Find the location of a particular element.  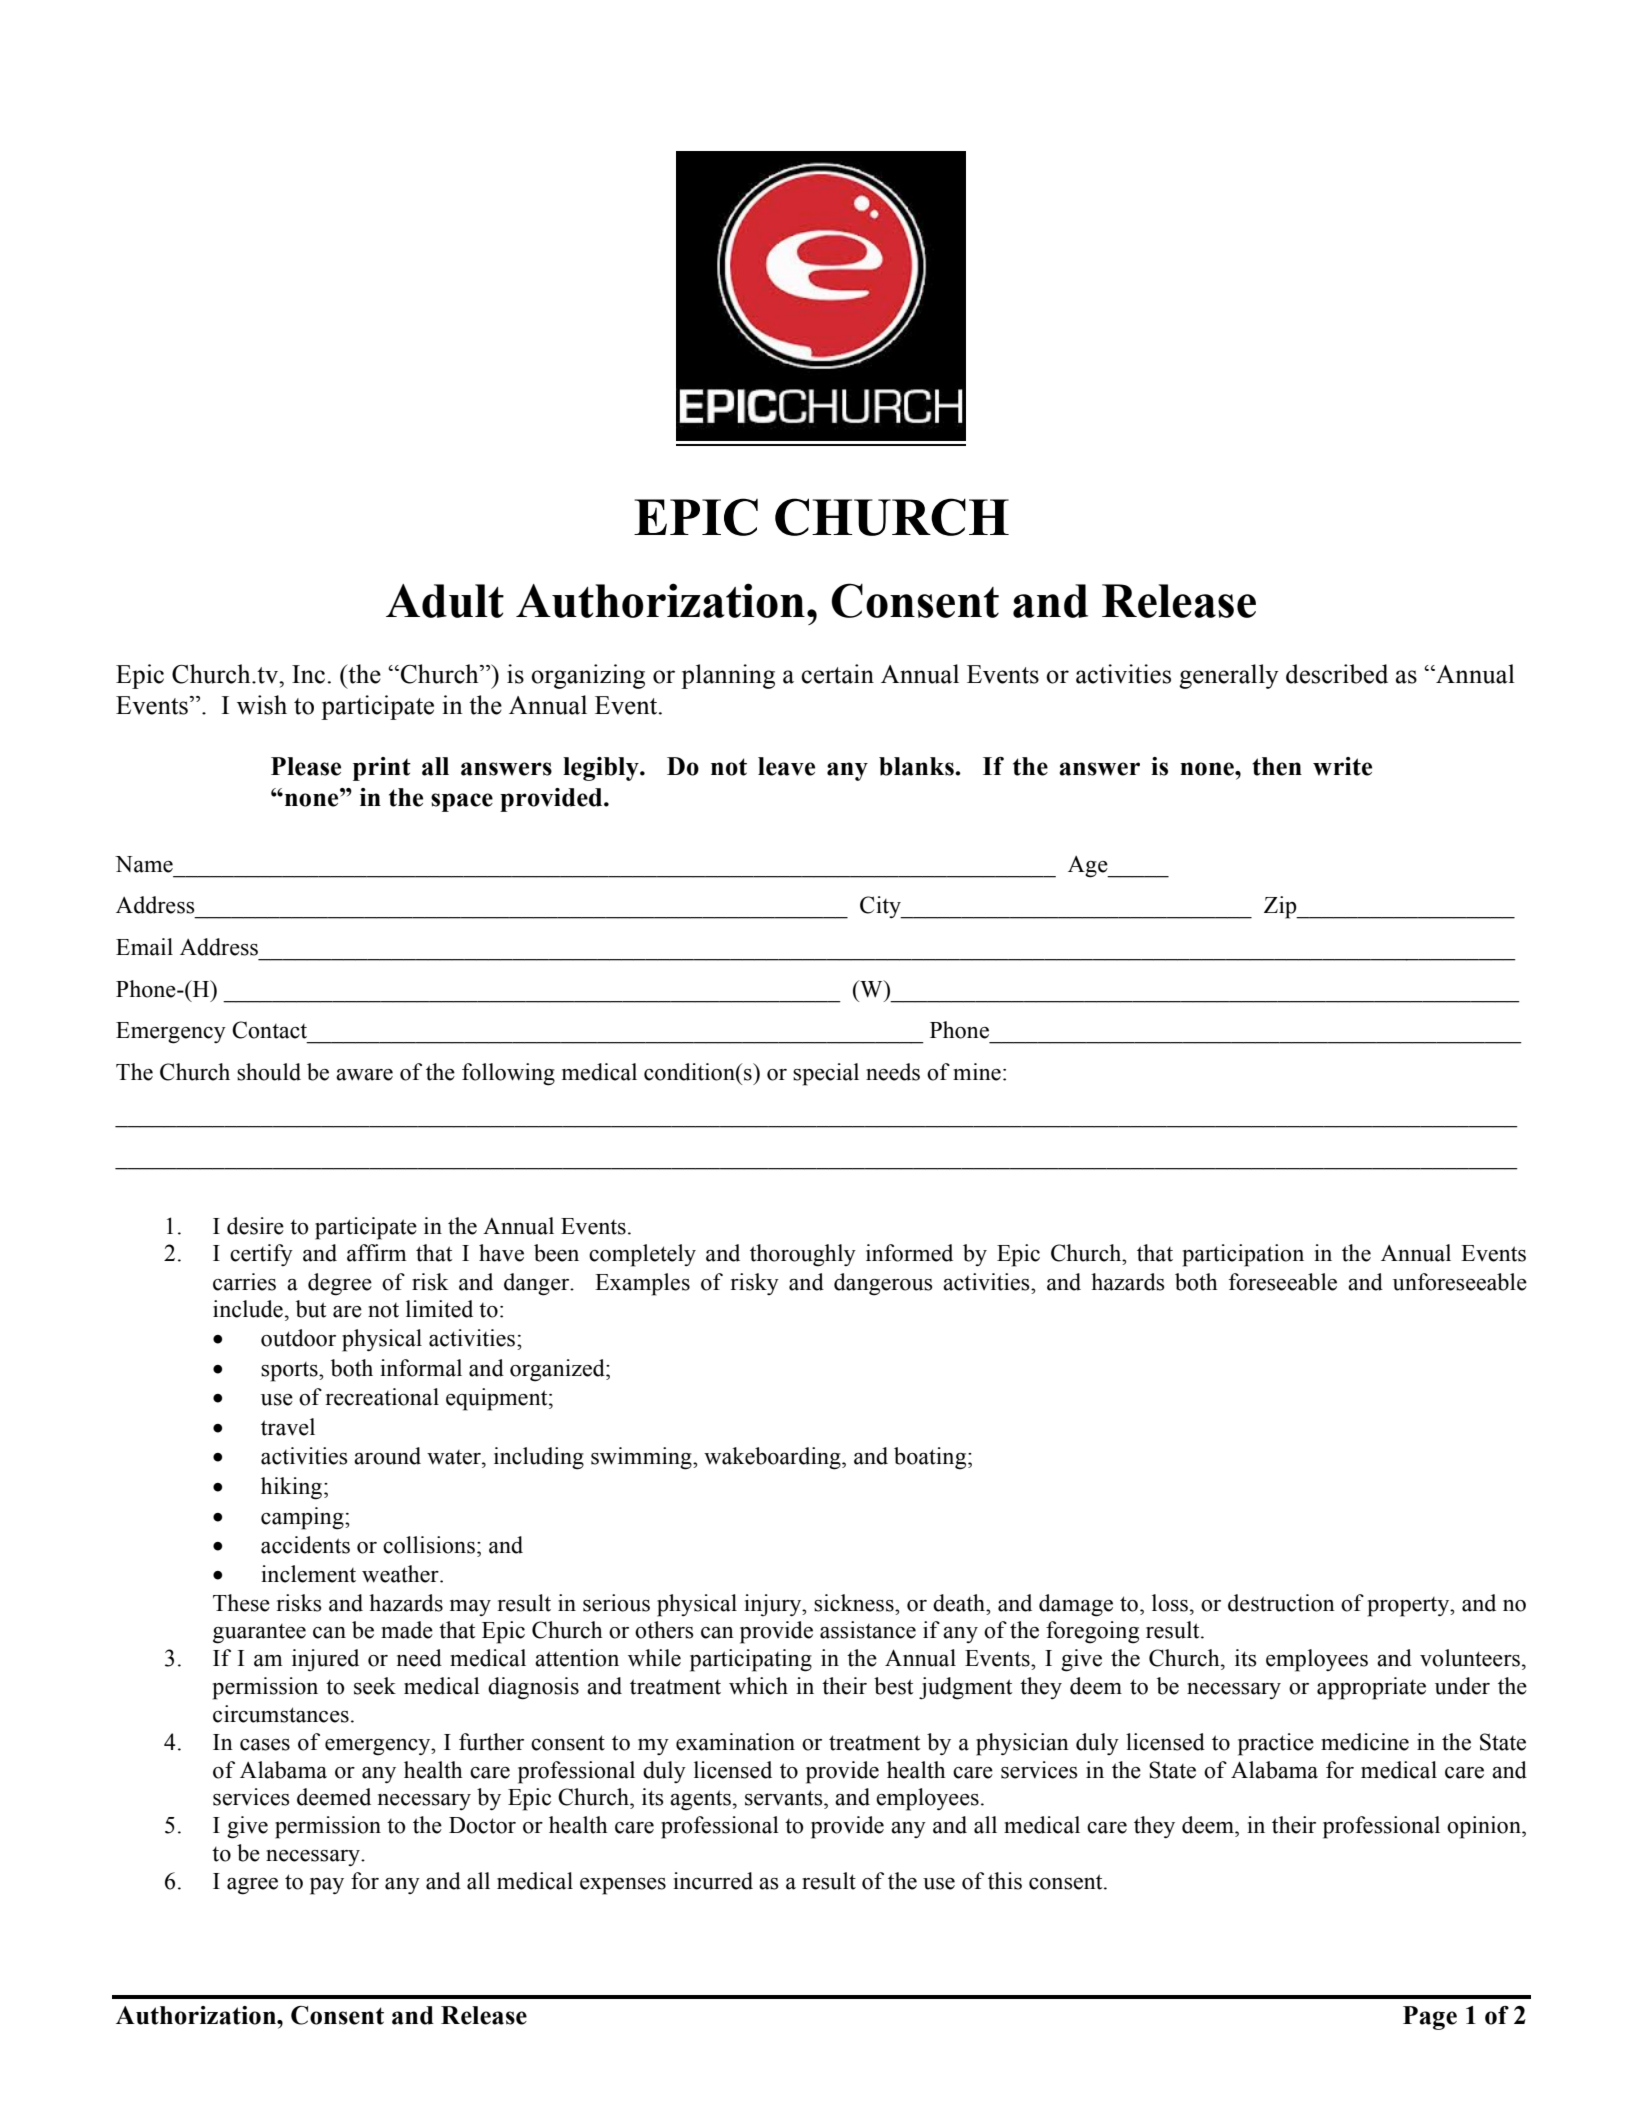

travel is located at coordinates (288, 1427).
